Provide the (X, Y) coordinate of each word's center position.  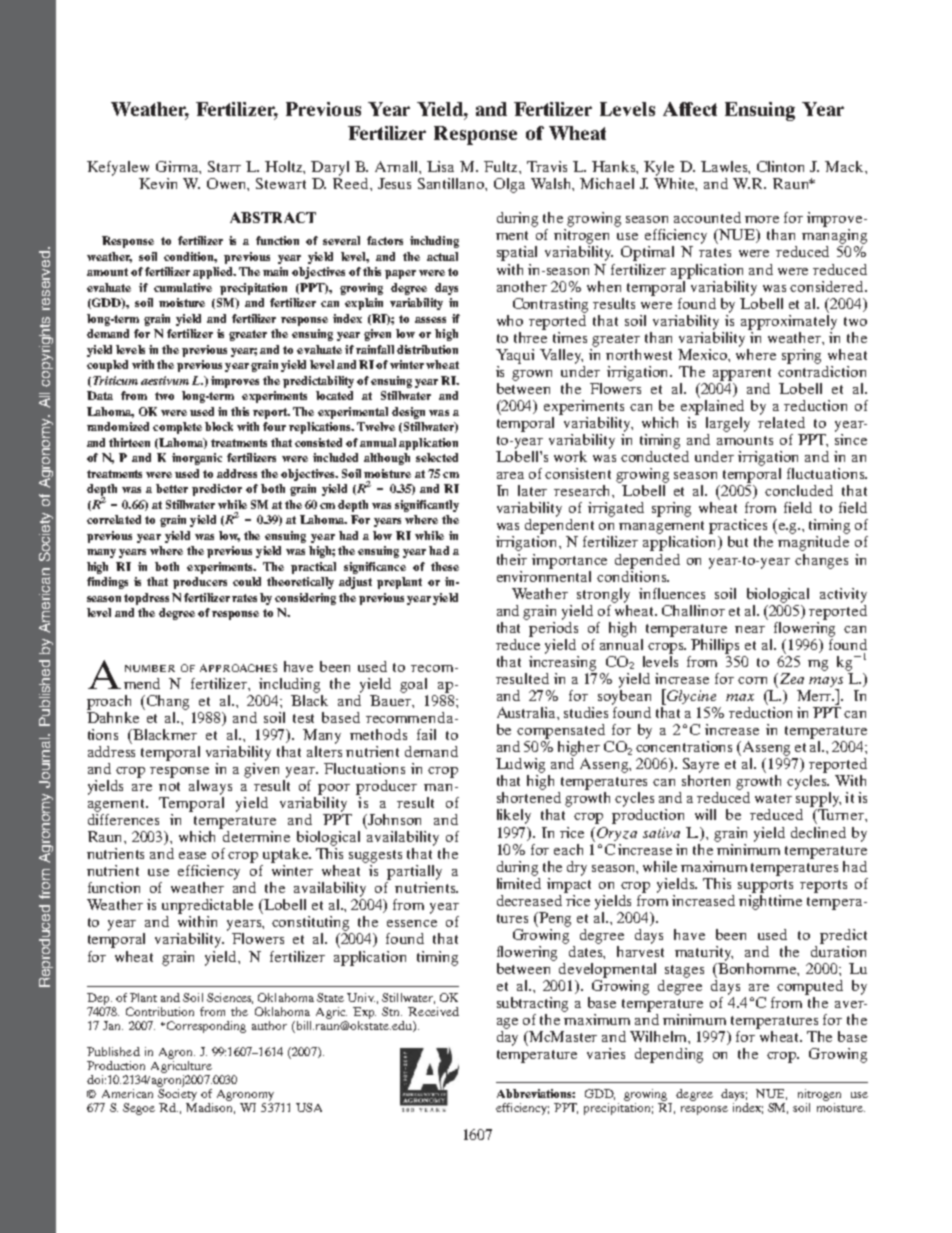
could (247, 581)
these (445, 566)
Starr (224, 166)
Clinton (780, 166)
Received (433, 1011)
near (750, 629)
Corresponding (206, 1027)
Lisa (440, 166)
